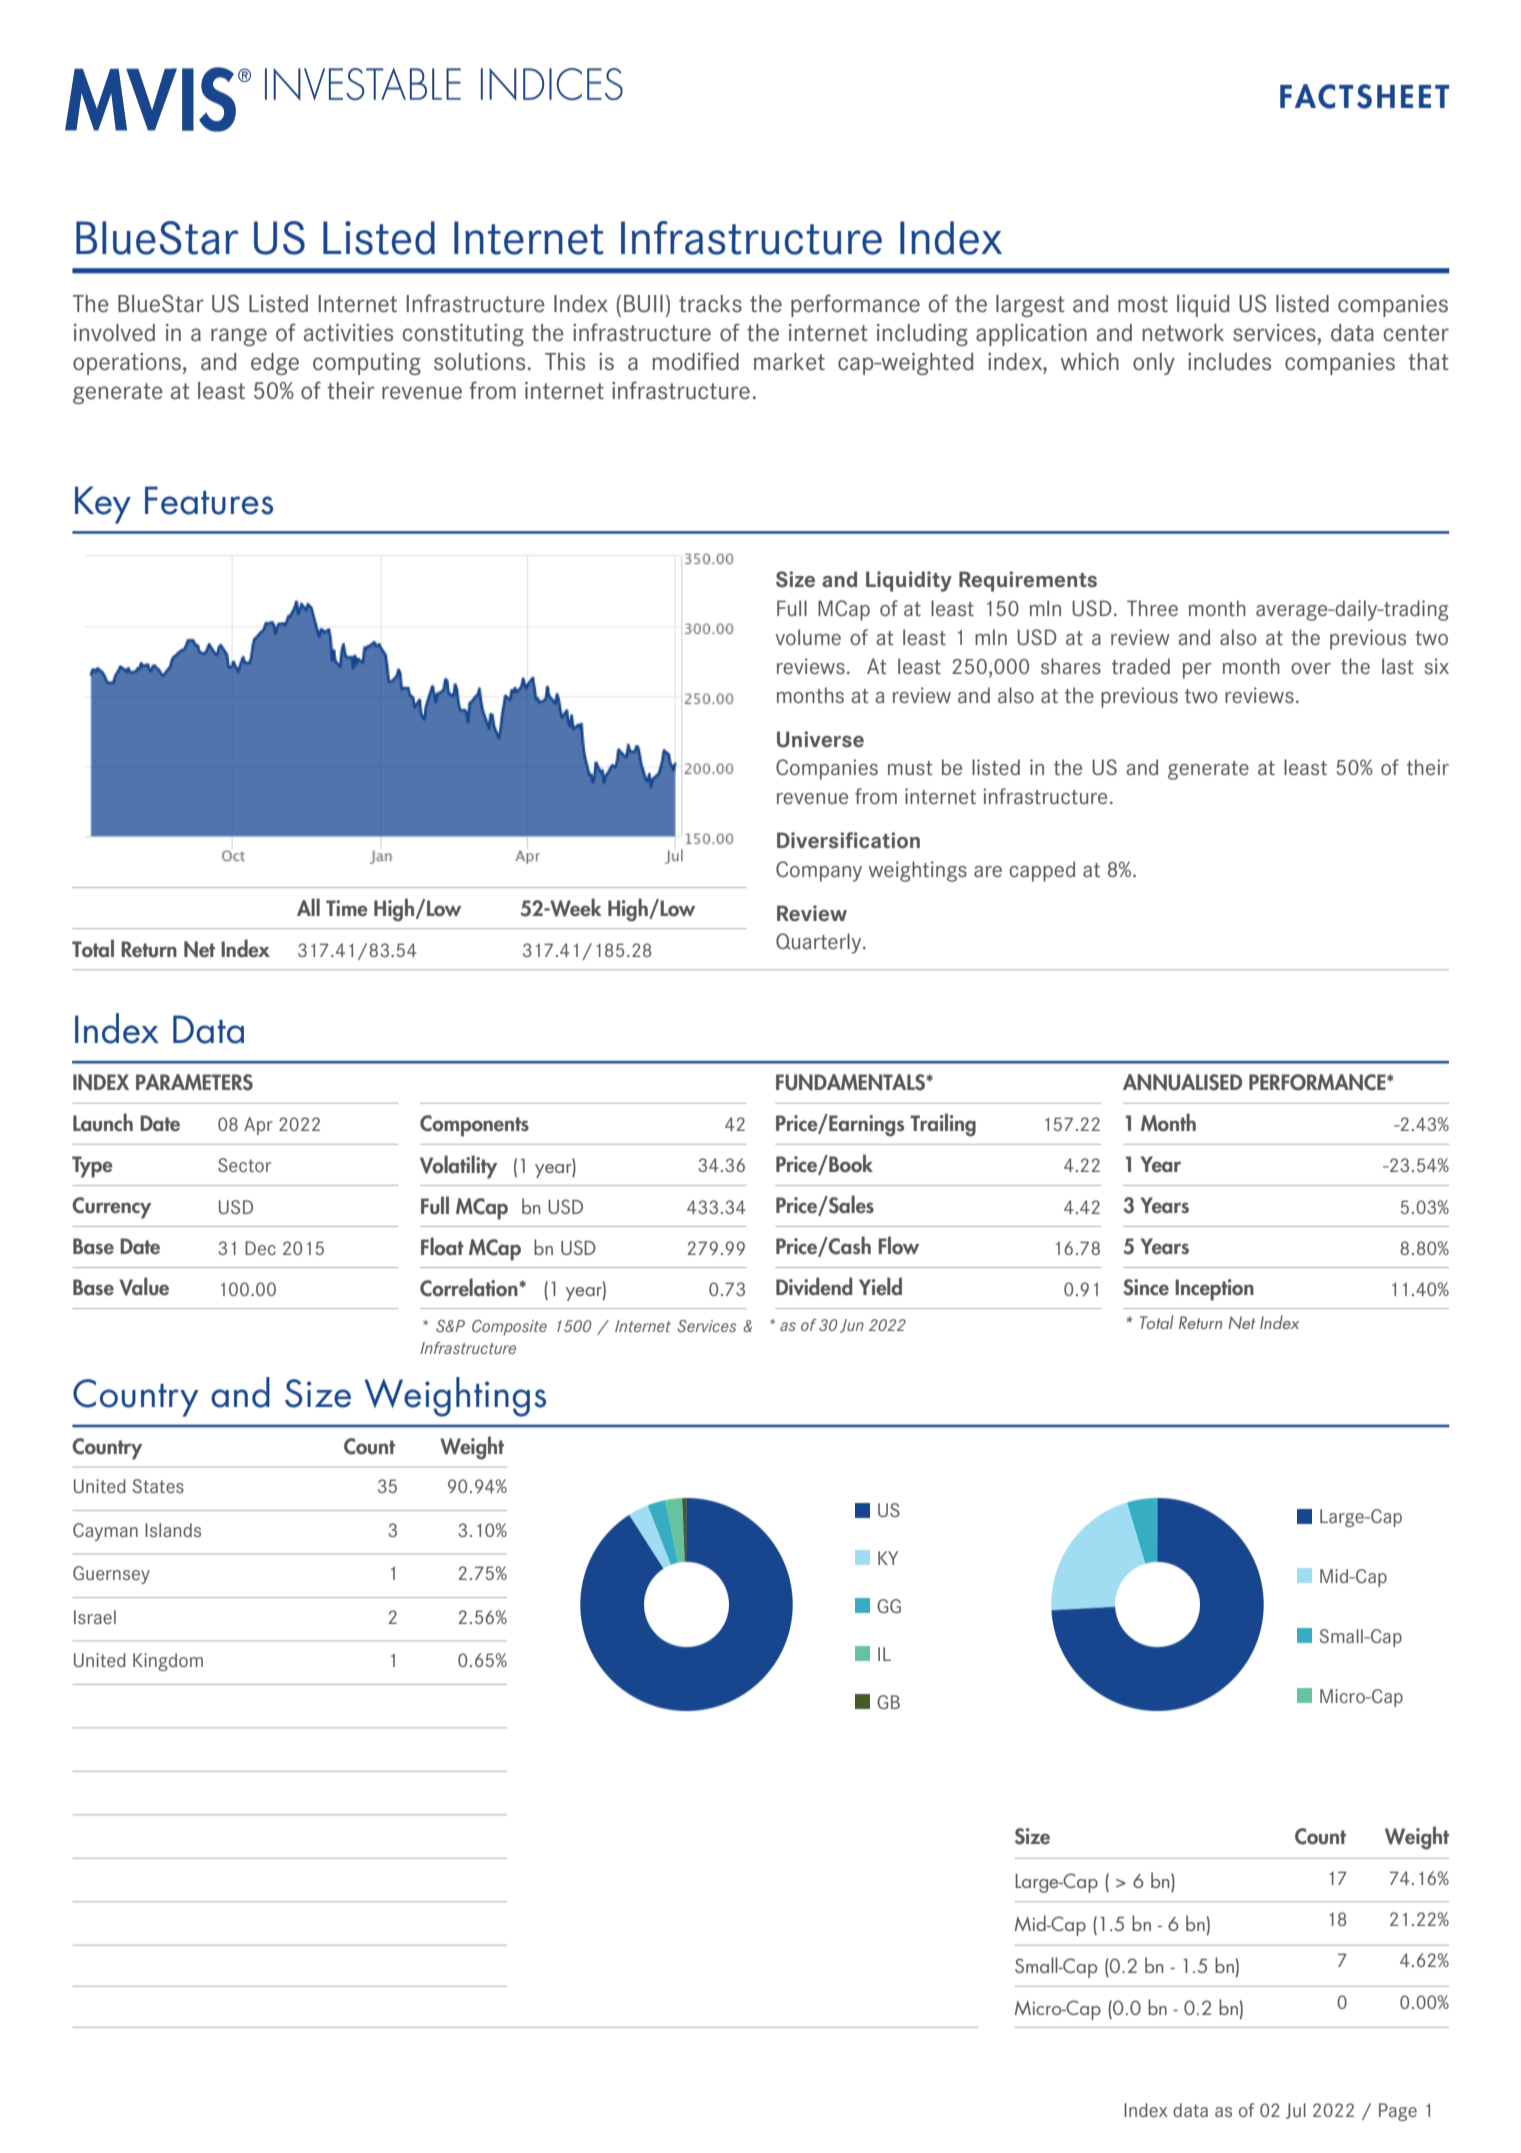  I want to click on edge, so click(275, 364).
